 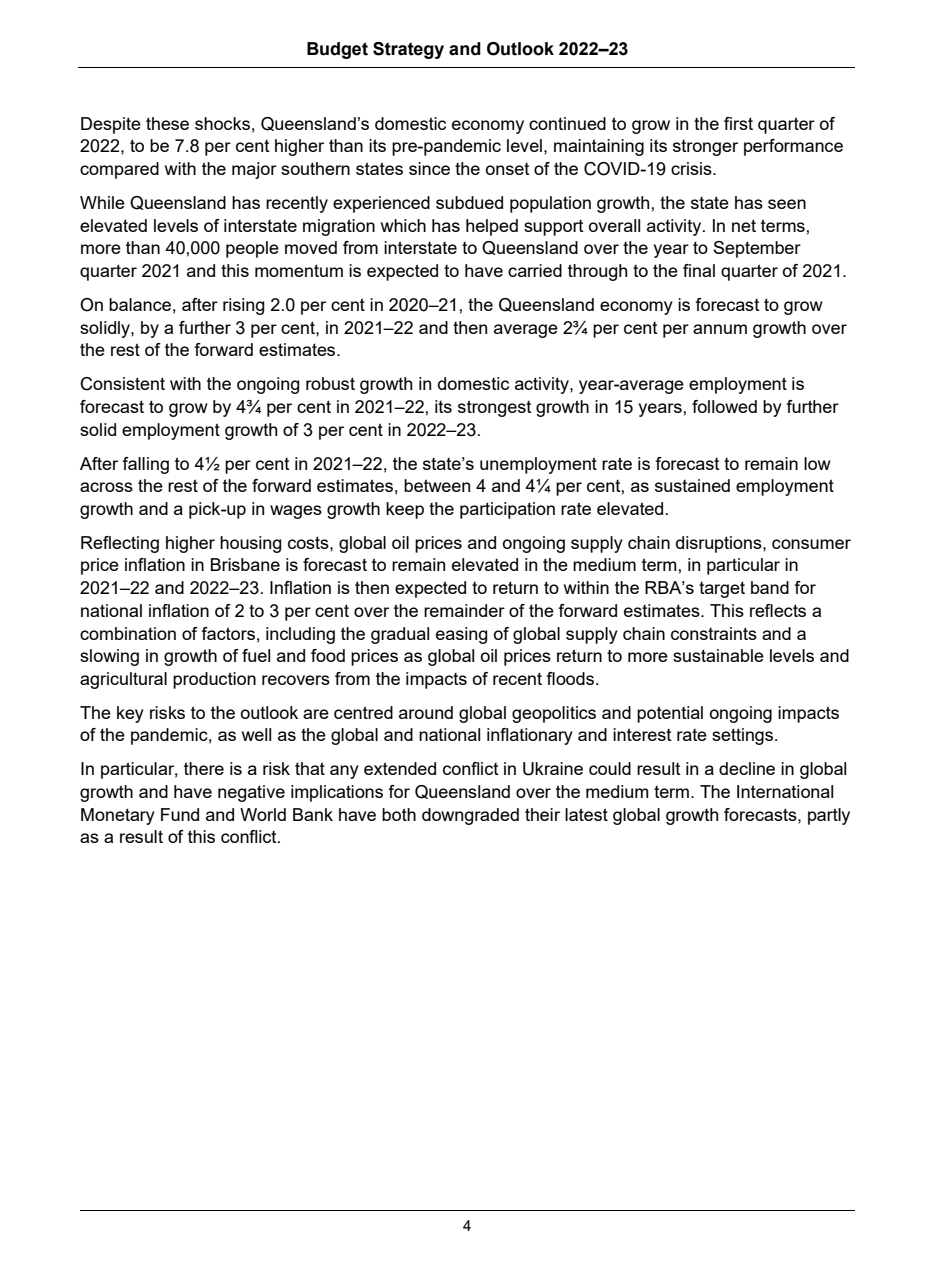 What do you see at coordinates (757, 249) in the screenshot?
I see `September` at bounding box center [757, 249].
